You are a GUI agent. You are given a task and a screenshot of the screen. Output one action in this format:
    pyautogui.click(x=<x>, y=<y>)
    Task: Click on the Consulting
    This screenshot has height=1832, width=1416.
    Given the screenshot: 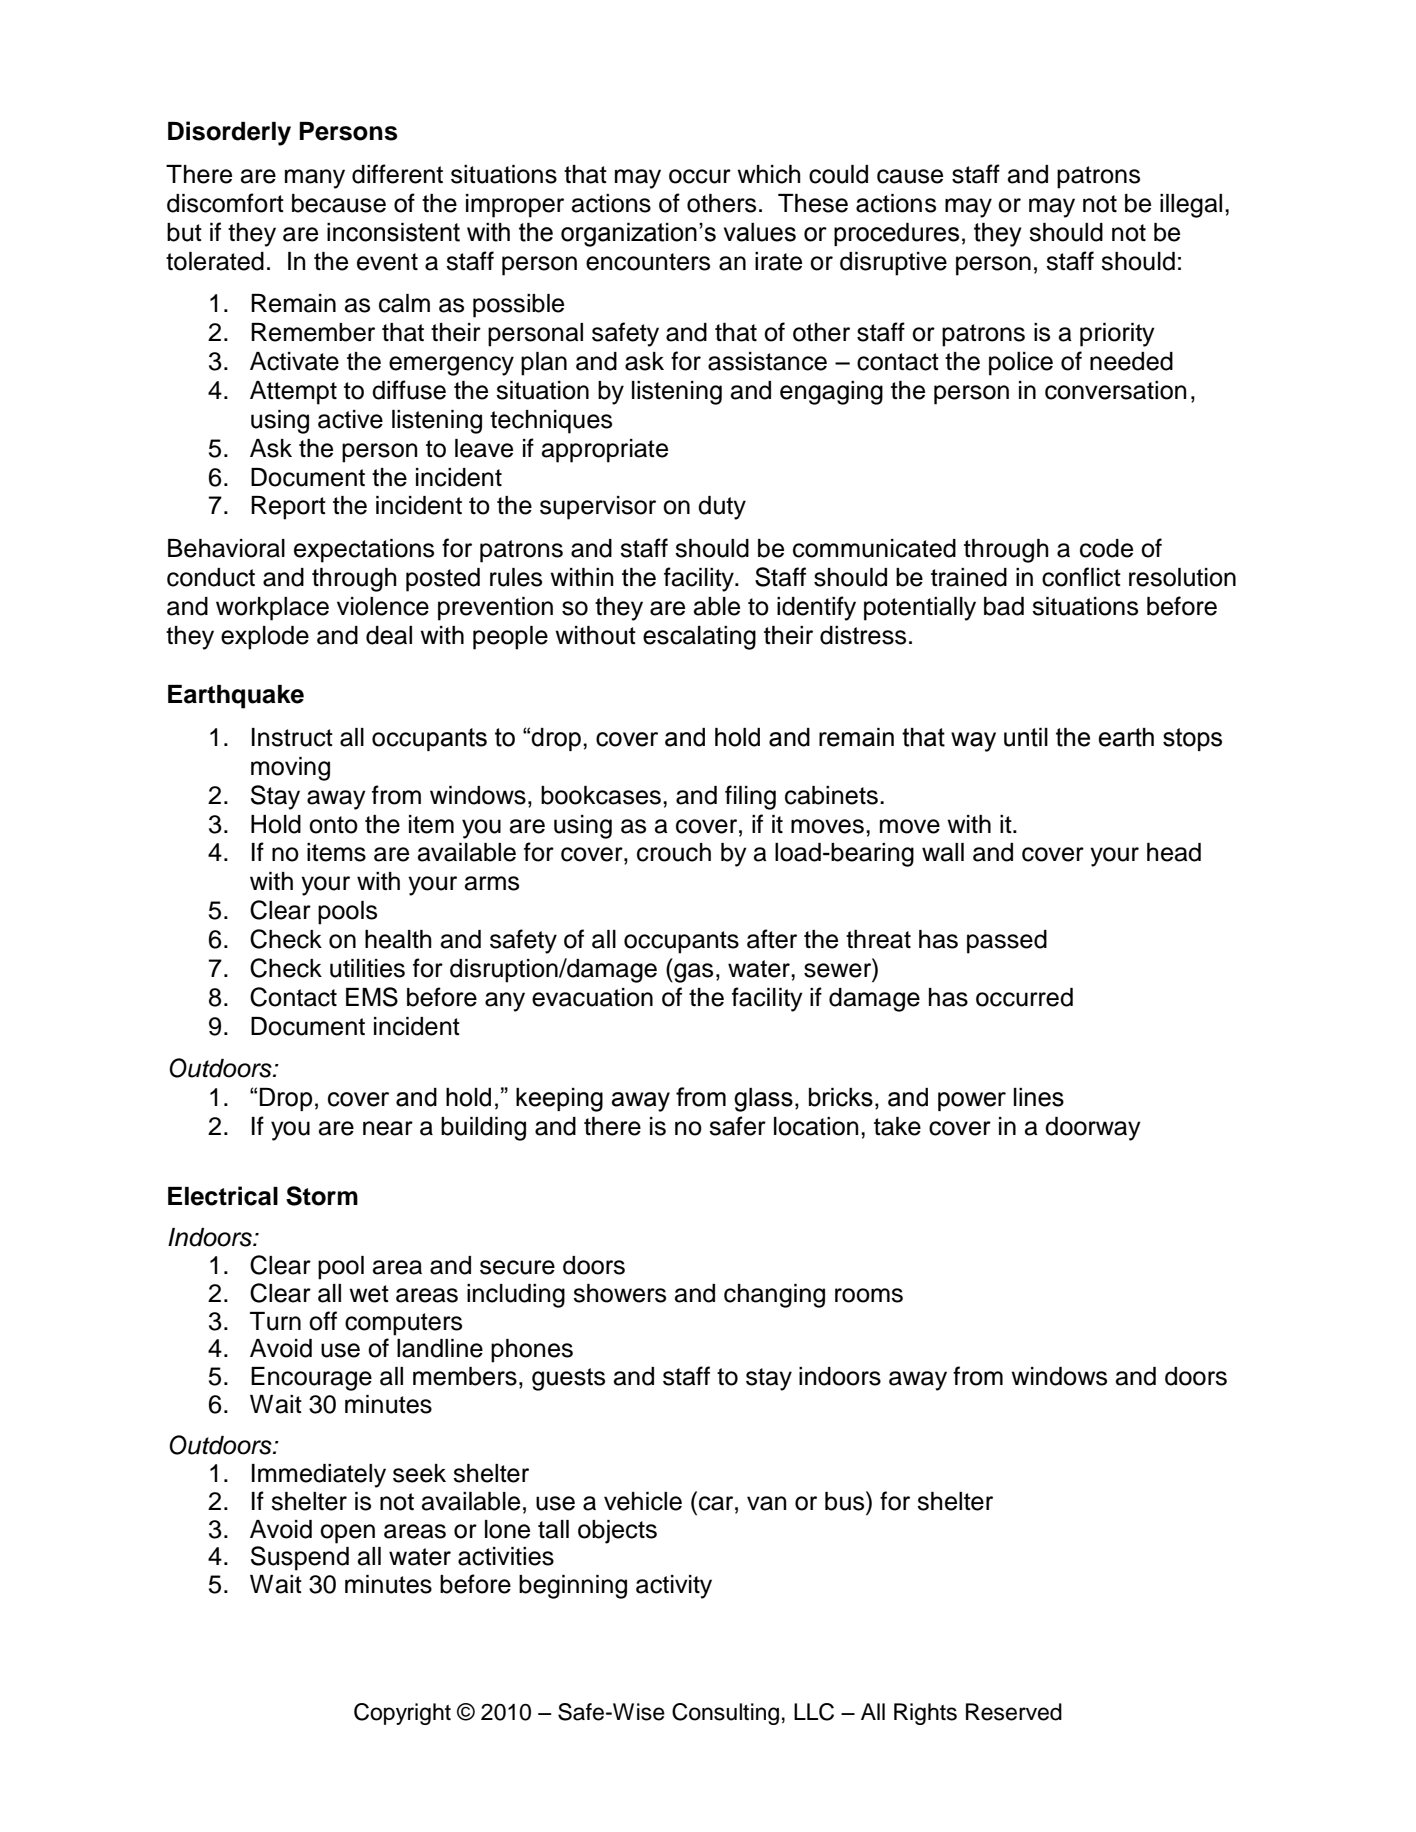 What is the action you would take?
    pyautogui.click(x=725, y=1714)
